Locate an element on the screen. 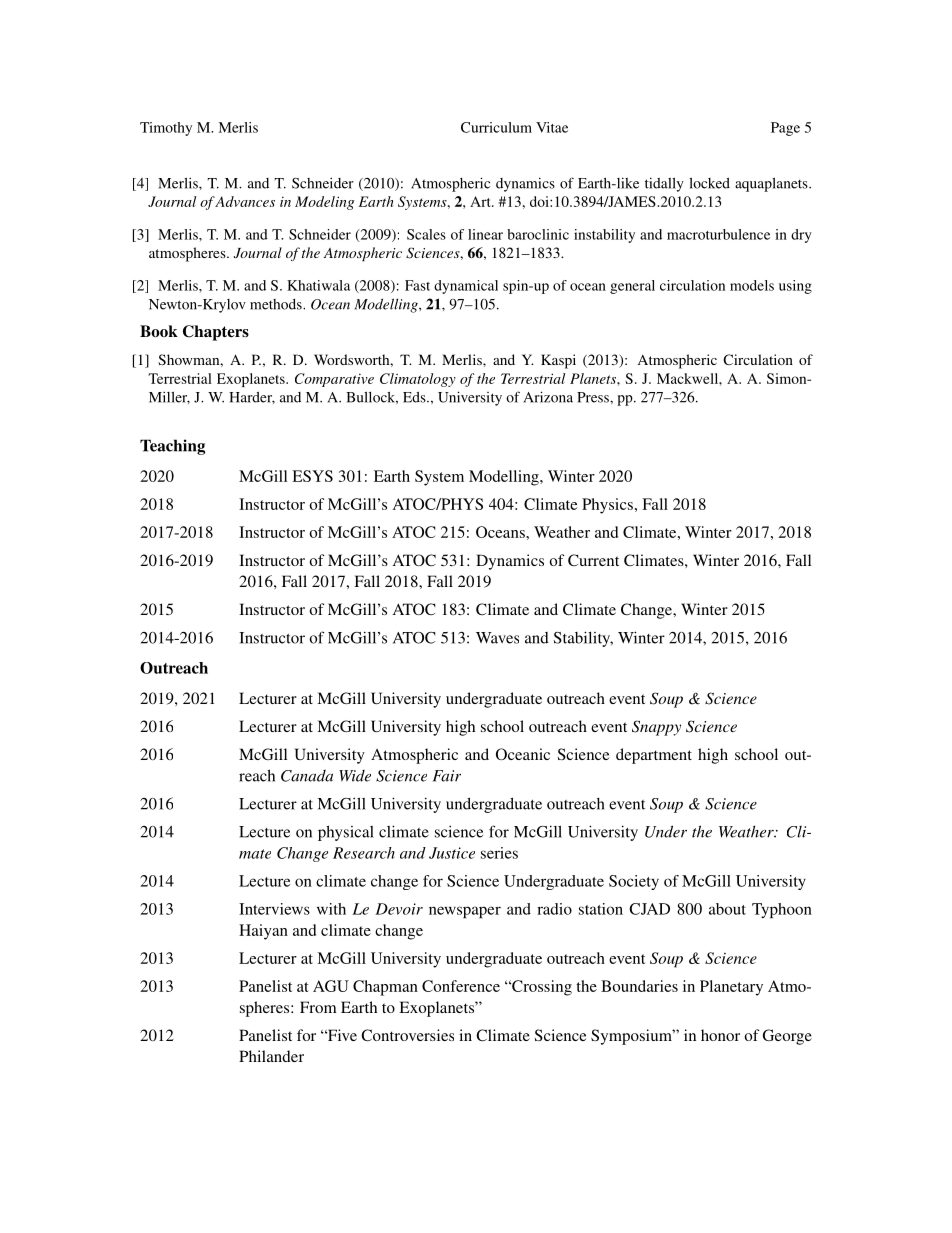  Eds is located at coordinates (415, 397).
